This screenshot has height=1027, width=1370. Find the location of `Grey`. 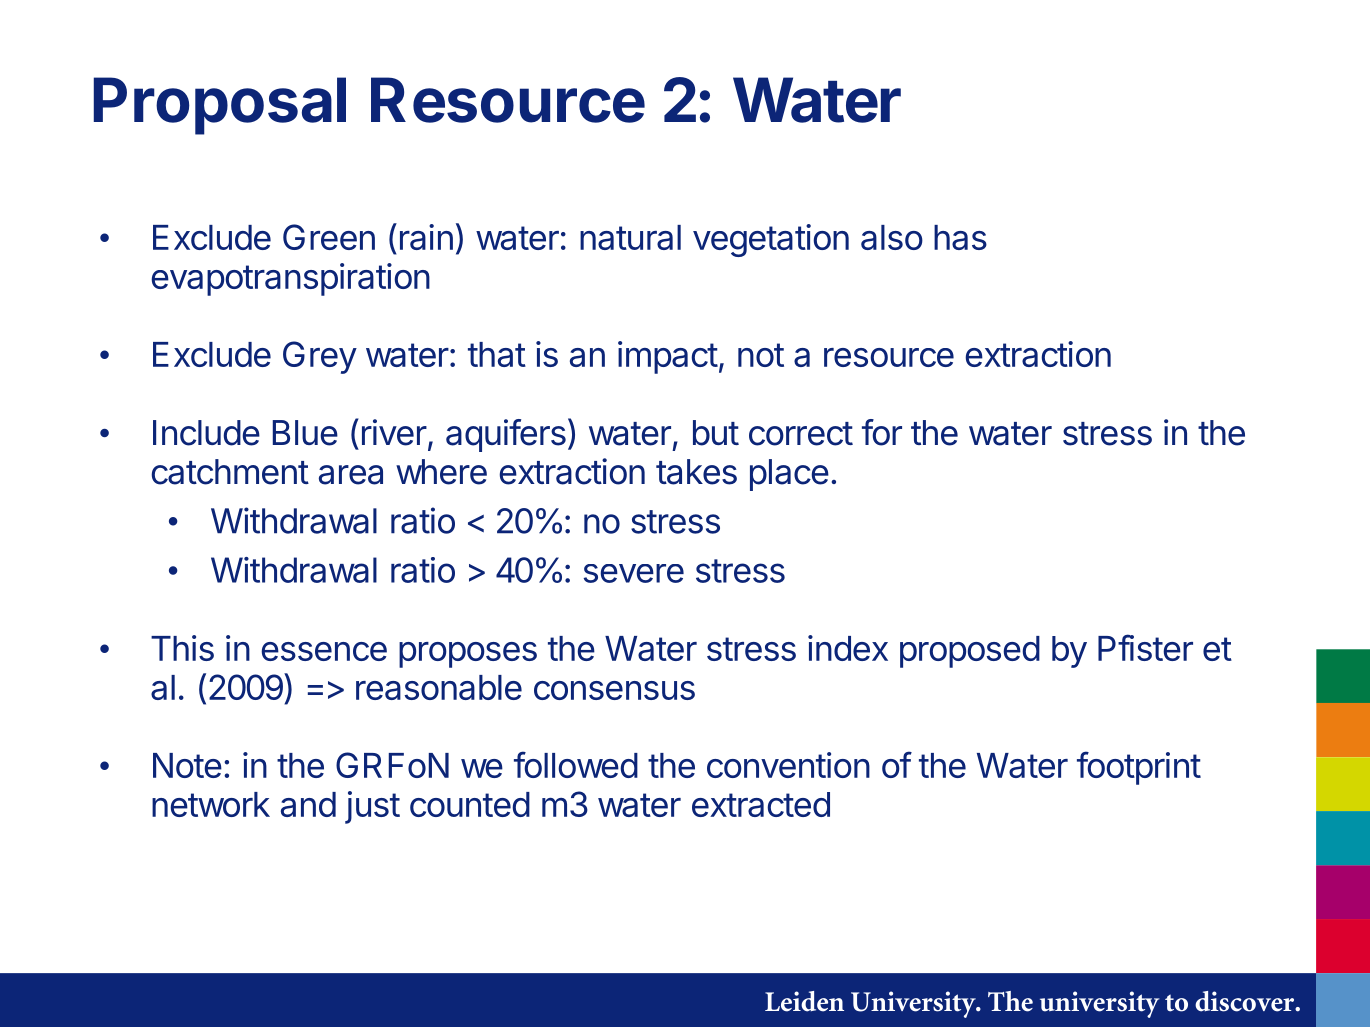

Grey is located at coordinates (320, 357).
